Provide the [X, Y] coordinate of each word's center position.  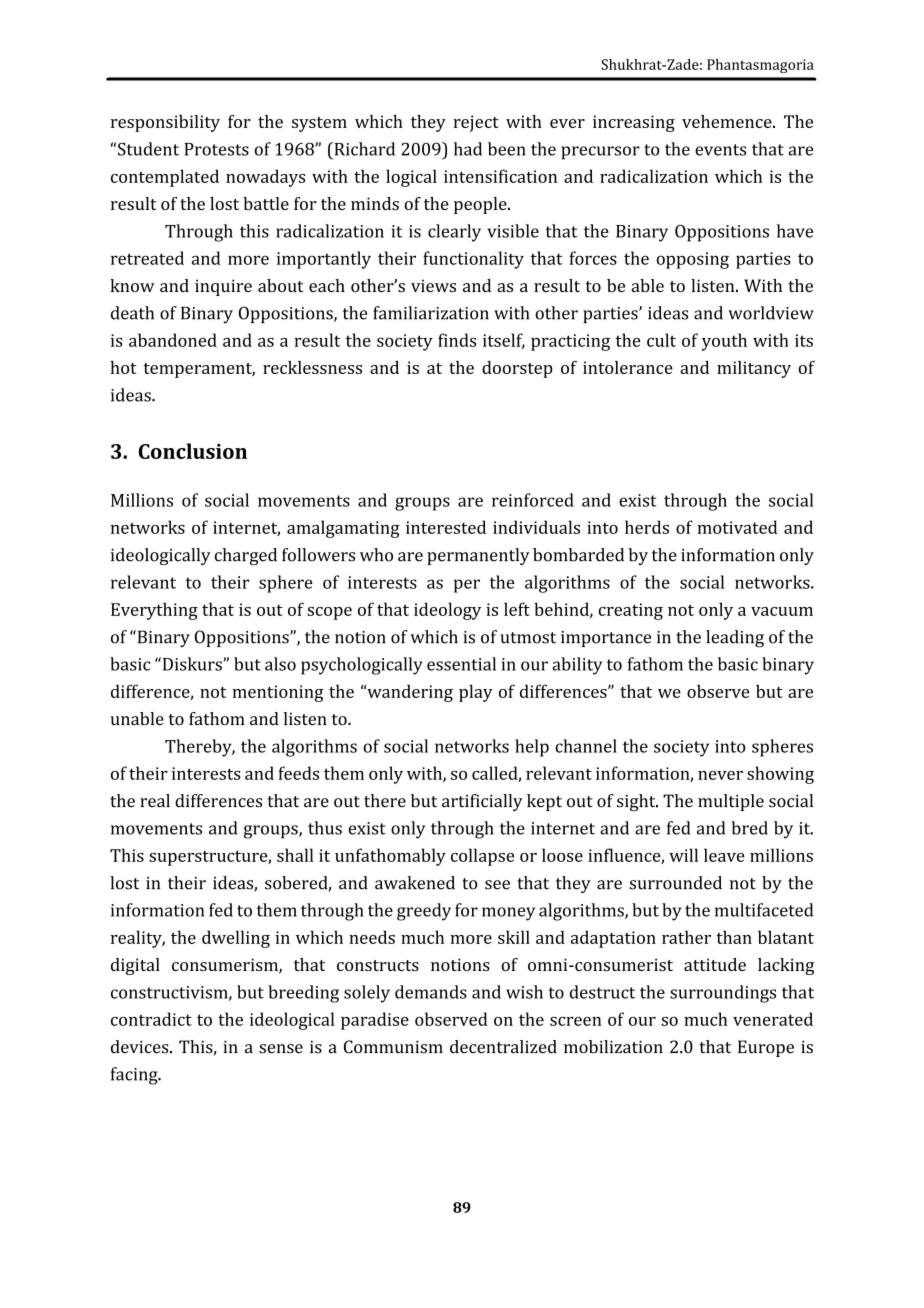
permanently [478, 556]
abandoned [173, 340]
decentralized [503, 1047]
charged [246, 556]
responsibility [165, 123]
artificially [482, 802]
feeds [298, 773]
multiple [731, 802]
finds [457, 340]
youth [724, 342]
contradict [151, 1019]
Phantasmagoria [760, 66]
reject [476, 123]
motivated [737, 527]
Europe [766, 1048]
